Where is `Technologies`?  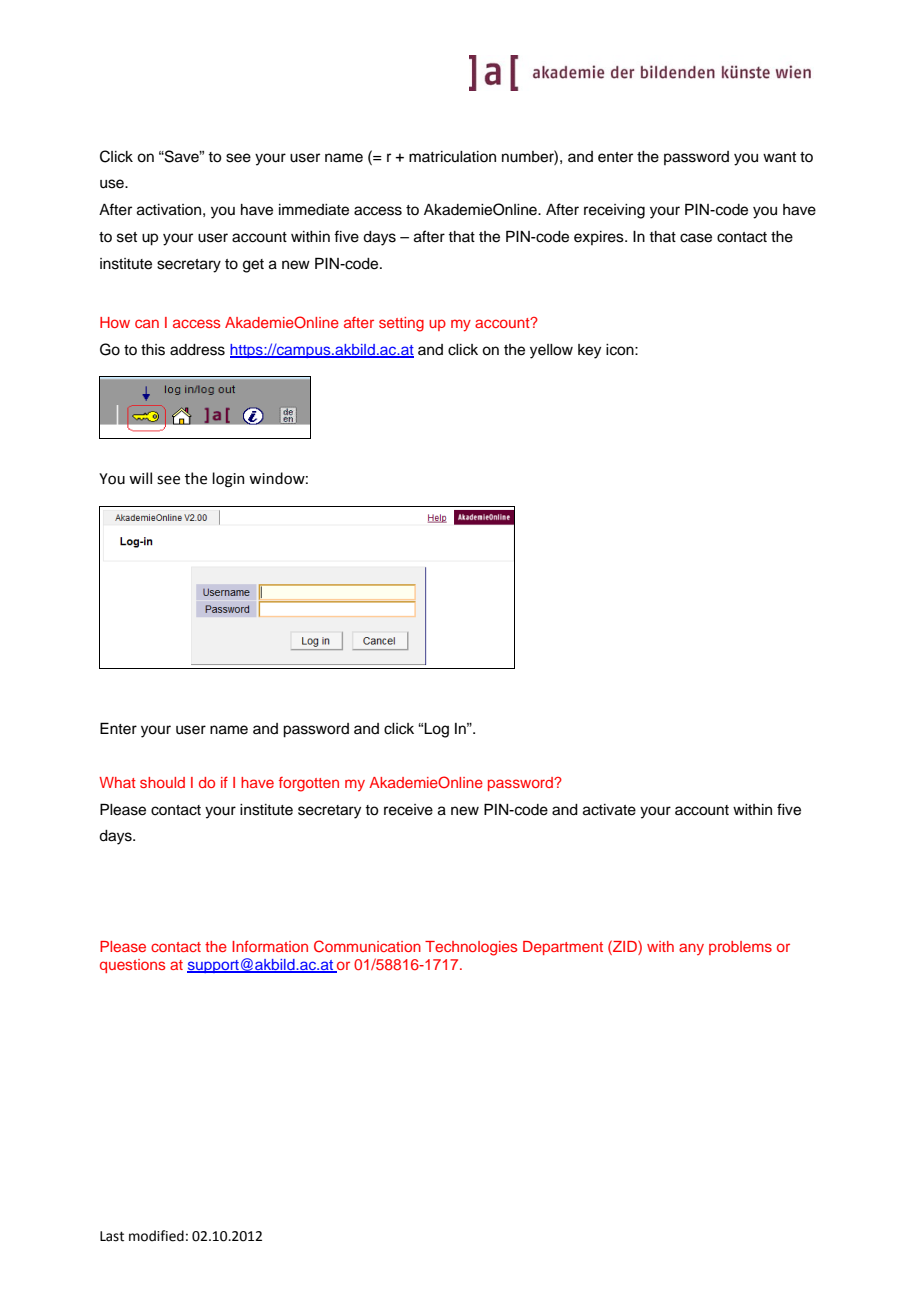
Technologies is located at coordinates (471, 948).
